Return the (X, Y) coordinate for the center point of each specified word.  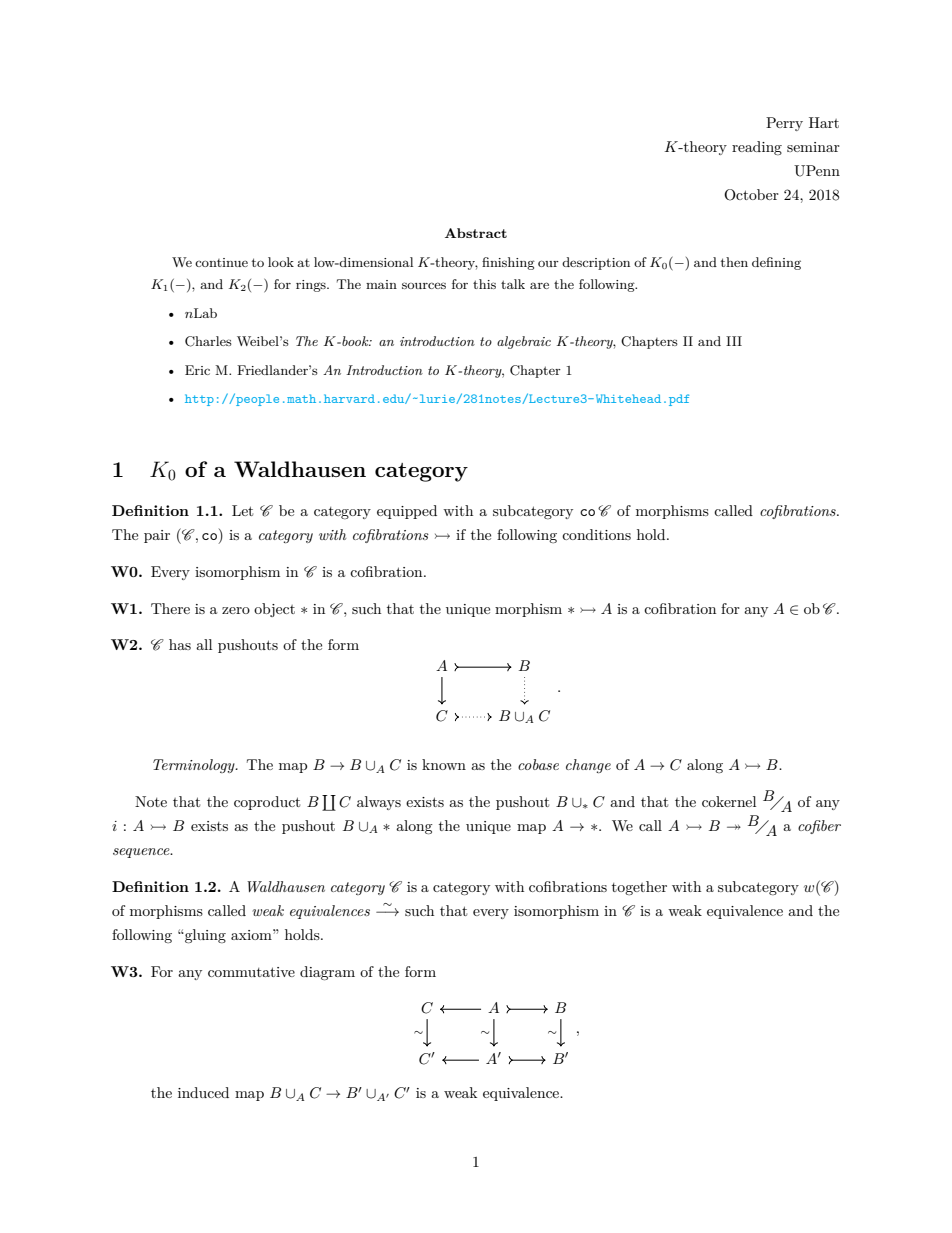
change (588, 766)
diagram (327, 973)
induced (203, 1092)
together (639, 888)
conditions (596, 534)
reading (757, 148)
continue (221, 262)
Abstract (476, 233)
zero (236, 610)
